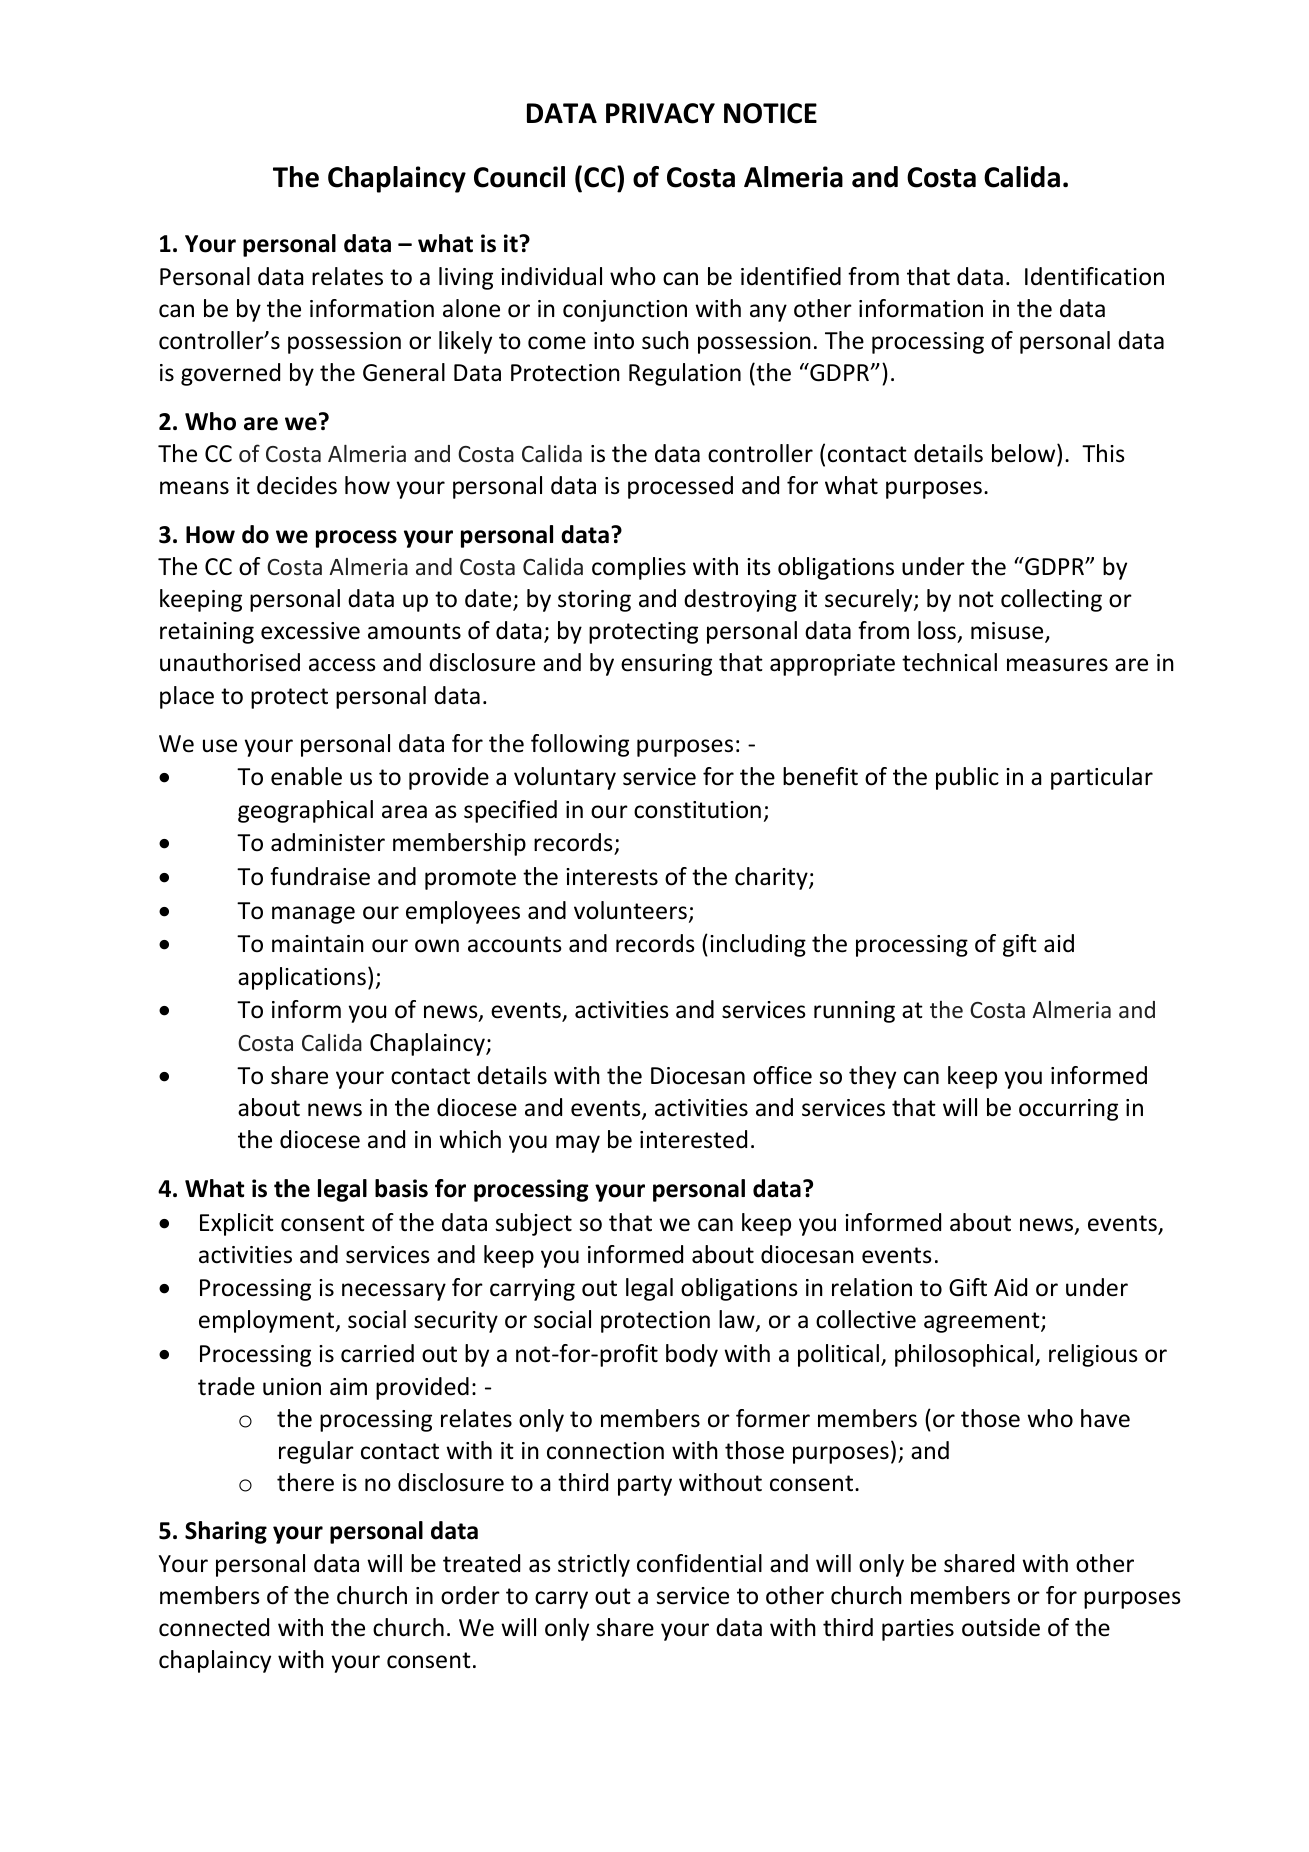 Image resolution: width=1309 pixels, height=1852 pixels. What do you see at coordinates (1094, 276) in the page?
I see `Identification` at bounding box center [1094, 276].
